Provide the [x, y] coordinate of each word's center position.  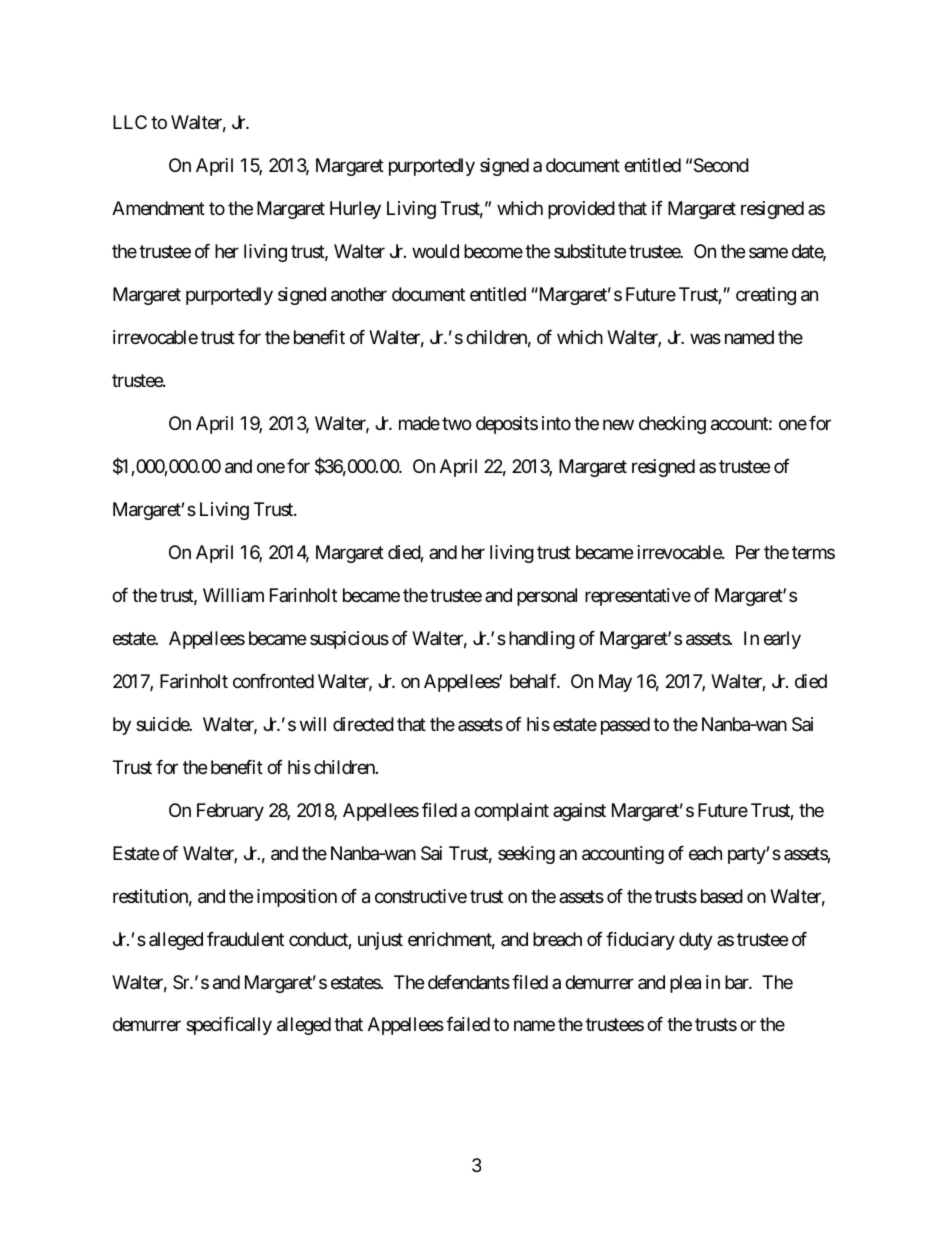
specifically [229, 1026]
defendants [469, 982]
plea [685, 984]
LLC [130, 122]
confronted [273, 681]
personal [547, 597]
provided [581, 210]
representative [638, 597]
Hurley [355, 210]
